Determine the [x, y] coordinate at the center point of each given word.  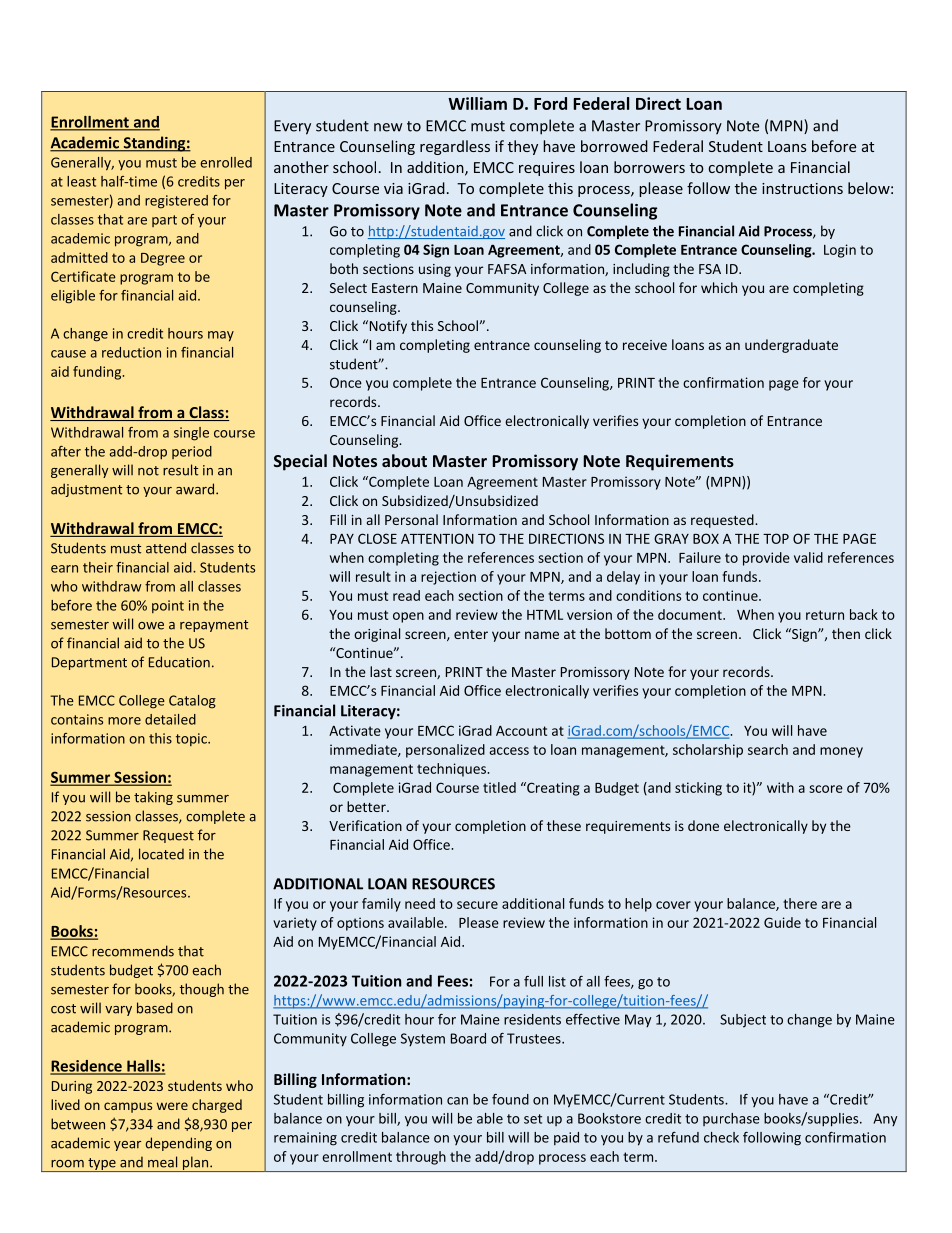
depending [178, 1144]
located [161, 854]
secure [477, 905]
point [168, 606]
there [800, 903]
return [825, 615]
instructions [802, 188]
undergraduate [791, 346]
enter [471, 634]
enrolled [226, 162]
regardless [455, 147]
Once [346, 382]
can [457, 1101]
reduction [131, 352]
